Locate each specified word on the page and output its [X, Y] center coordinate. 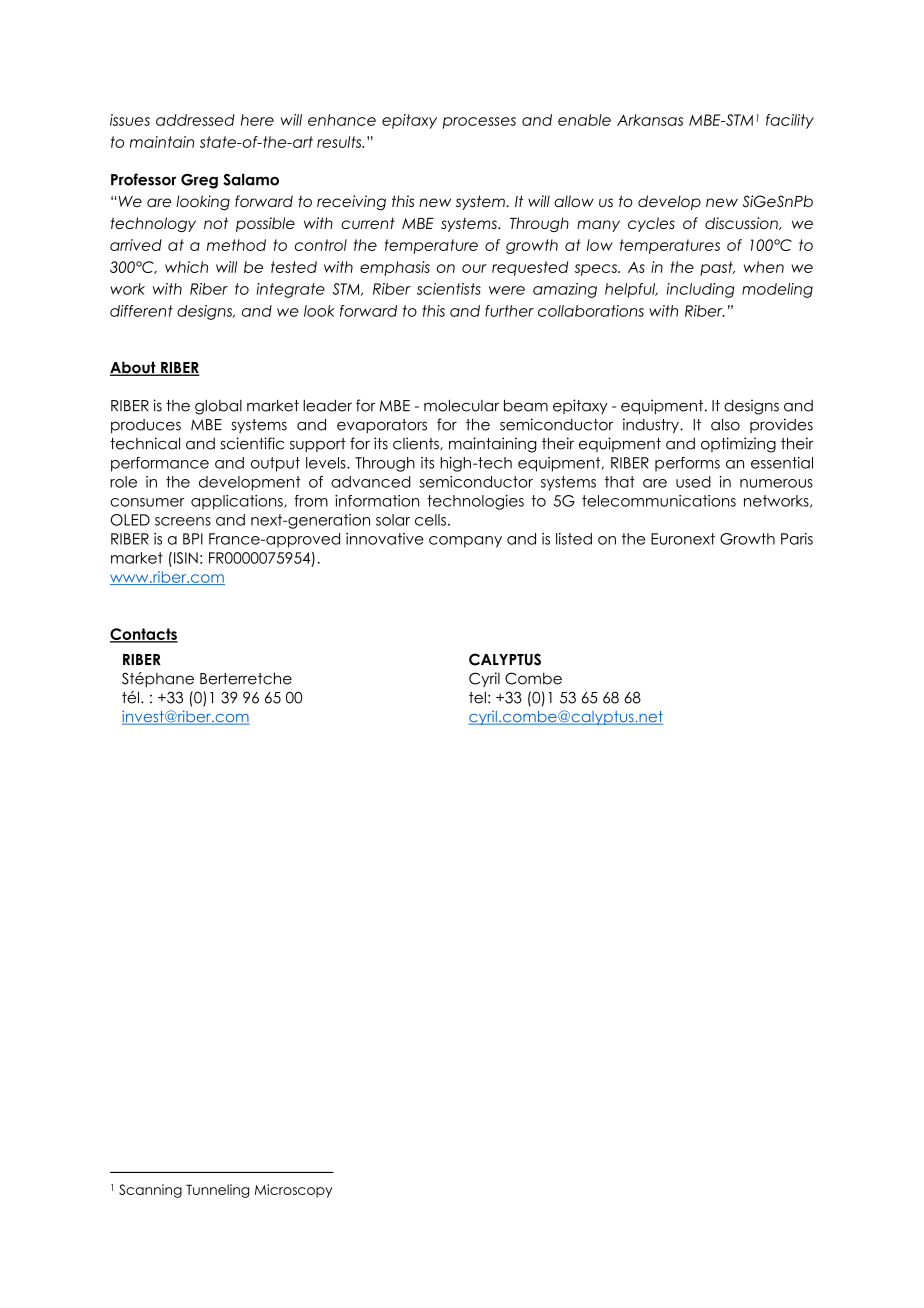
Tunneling [217, 1191]
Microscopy [293, 1191]
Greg [199, 181]
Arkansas [650, 120]
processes [479, 123]
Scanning [150, 1191]
